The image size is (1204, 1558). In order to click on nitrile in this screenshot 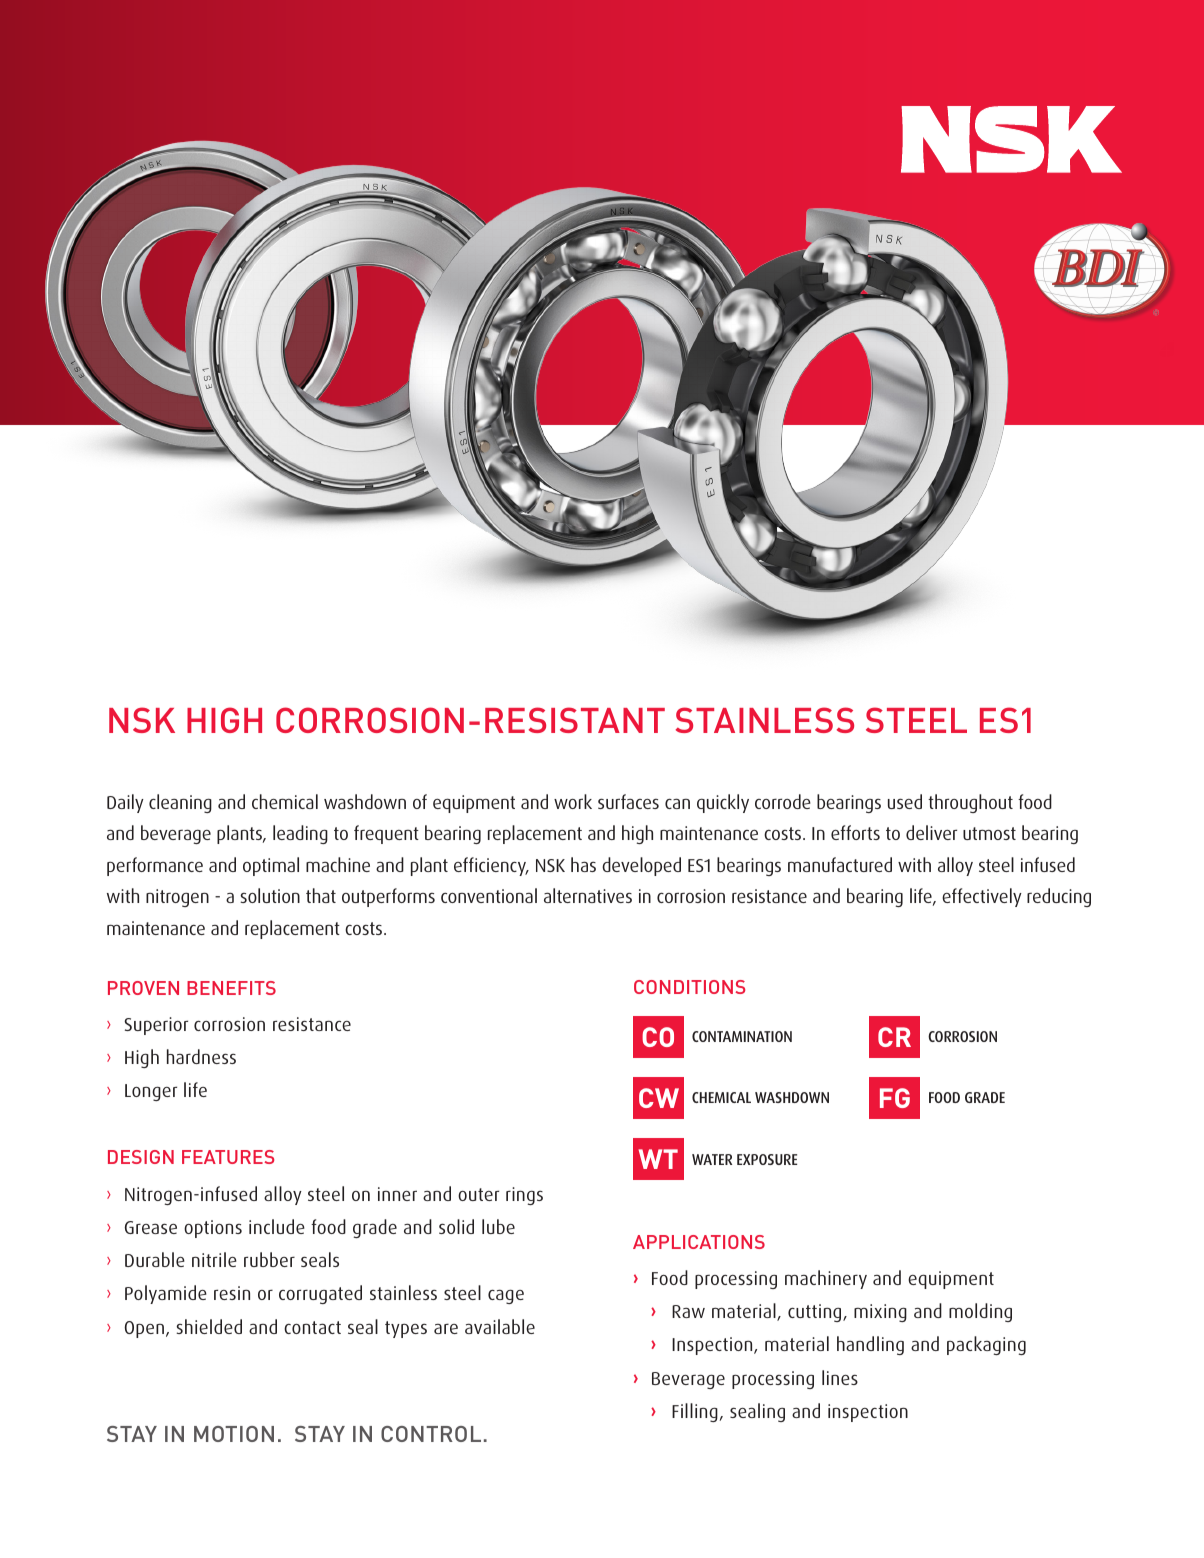, I will do `click(214, 1259)`.
